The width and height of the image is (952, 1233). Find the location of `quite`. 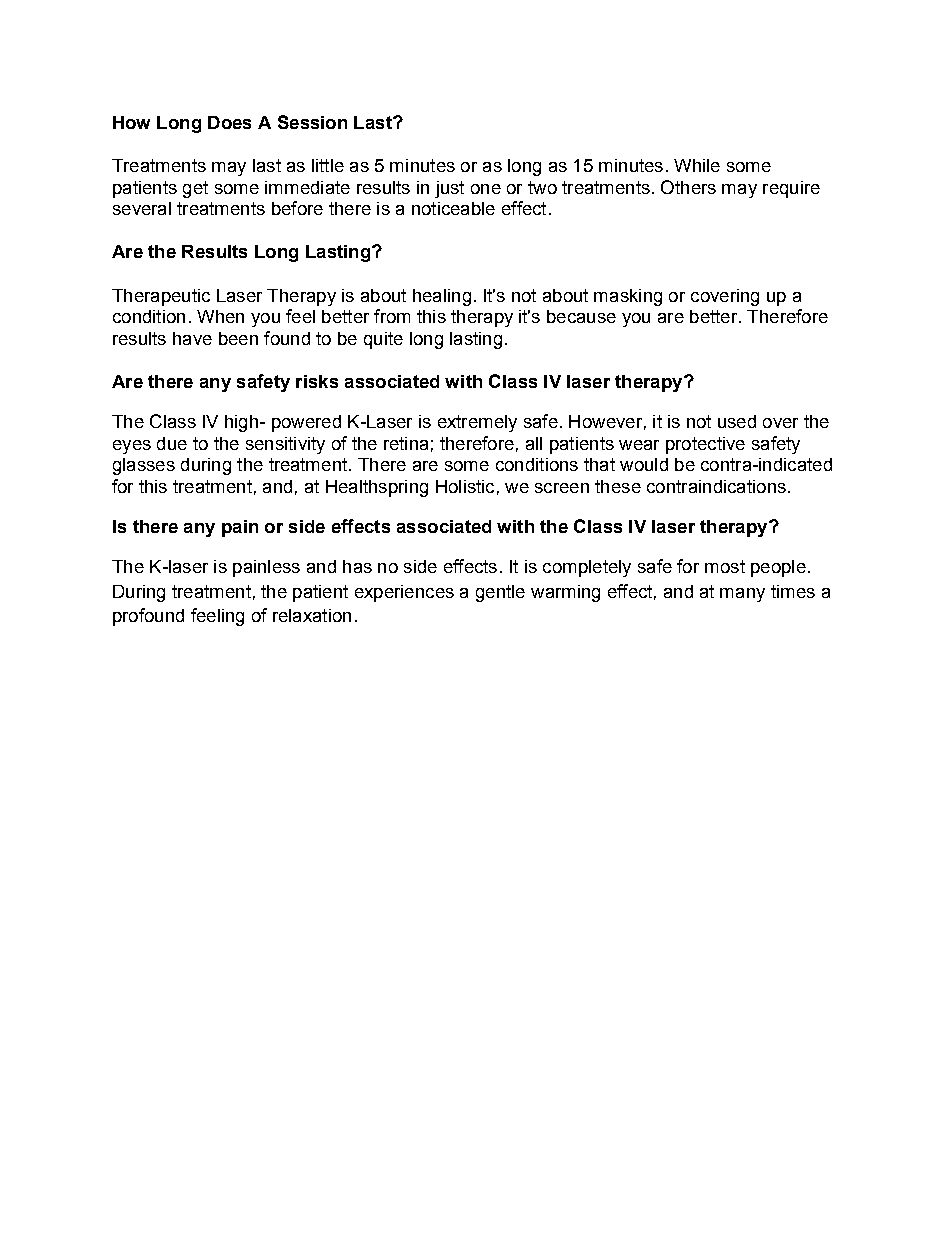

quite is located at coordinates (383, 340).
